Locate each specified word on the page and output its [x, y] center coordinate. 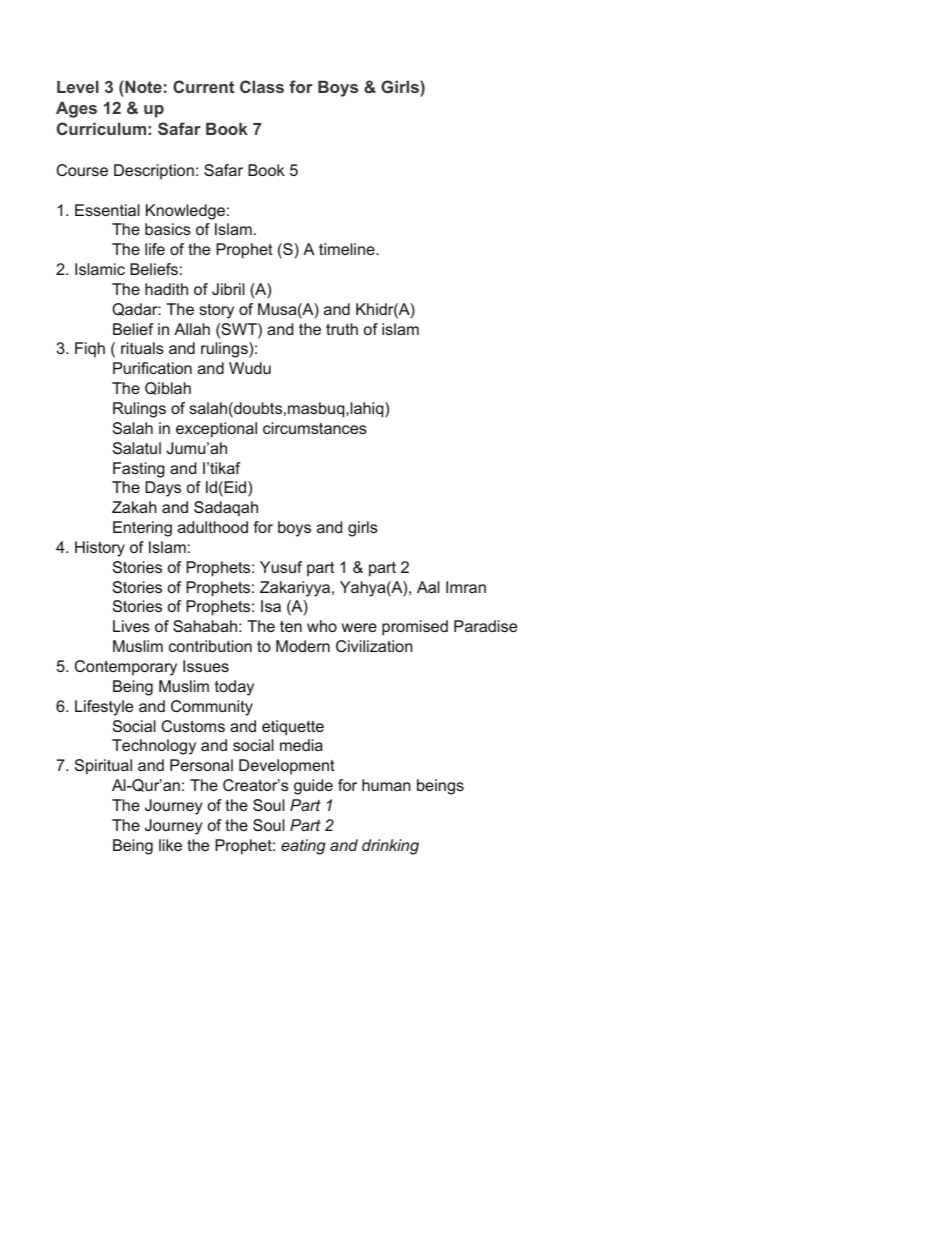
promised [415, 628]
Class [262, 86]
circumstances [315, 428]
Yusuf [281, 567]
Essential [107, 210]
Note [142, 86]
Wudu [250, 368]
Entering [142, 529]
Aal [428, 587]
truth [342, 329]
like [170, 845]
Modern [303, 646]
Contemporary [126, 668]
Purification [152, 368]
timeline [348, 249]
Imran [466, 587]
